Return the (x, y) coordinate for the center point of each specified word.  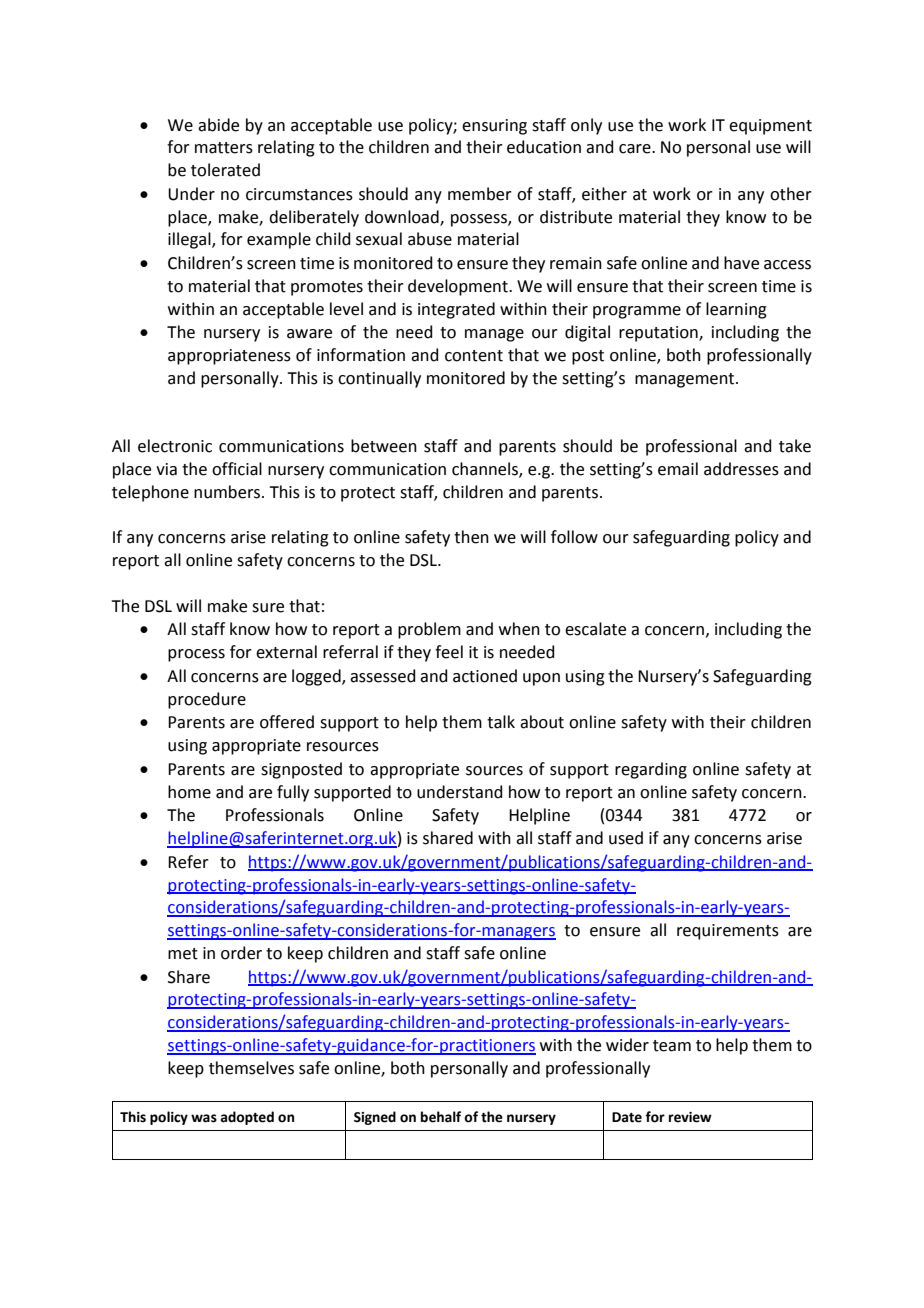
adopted (247, 1118)
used (626, 838)
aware (309, 334)
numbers (228, 492)
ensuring (494, 127)
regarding (651, 770)
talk (501, 722)
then (471, 537)
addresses (741, 469)
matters (224, 148)
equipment (770, 127)
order (241, 953)
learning (736, 310)
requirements (728, 932)
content (474, 356)
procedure (207, 700)
